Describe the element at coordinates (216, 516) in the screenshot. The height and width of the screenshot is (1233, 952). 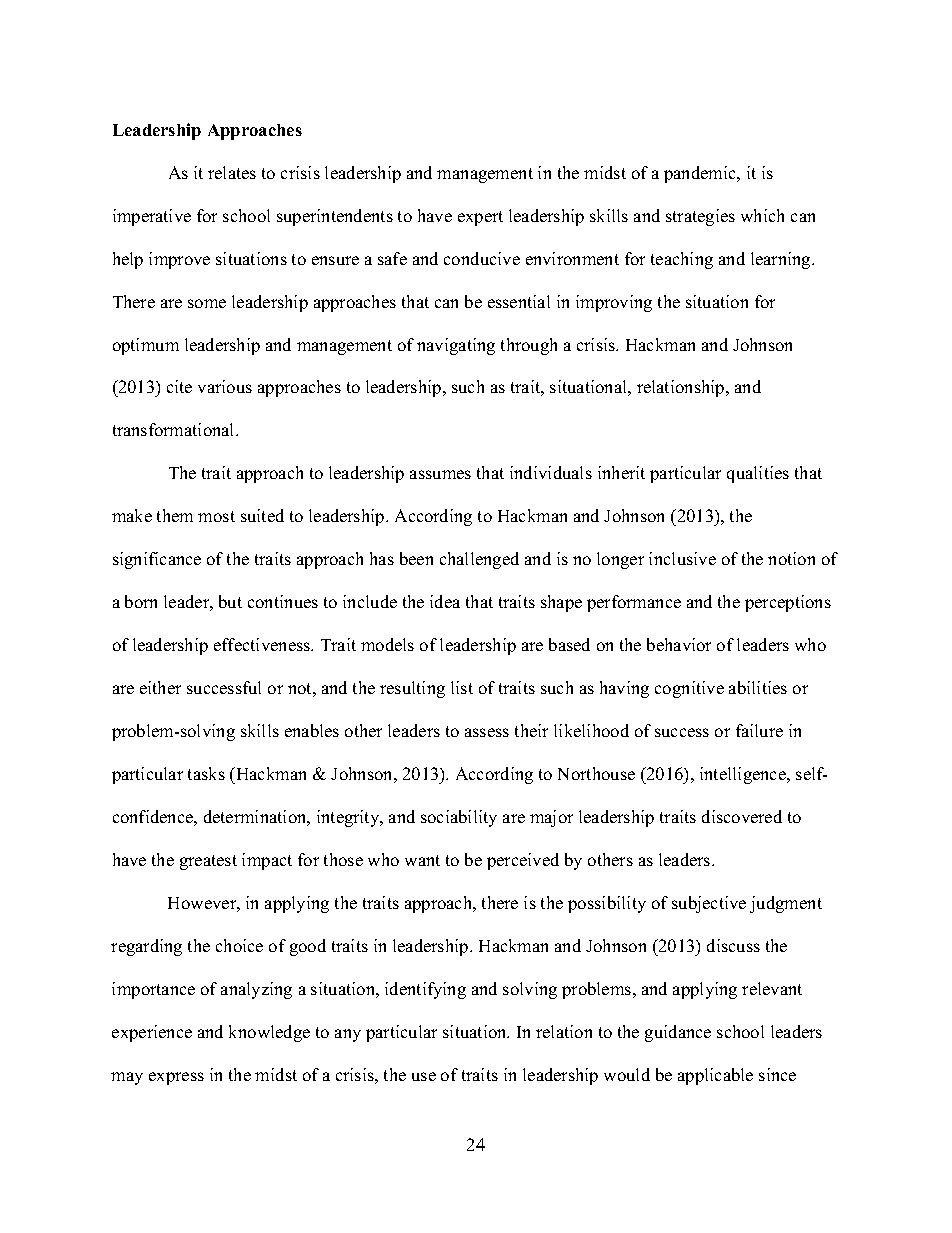
I see `most` at that location.
